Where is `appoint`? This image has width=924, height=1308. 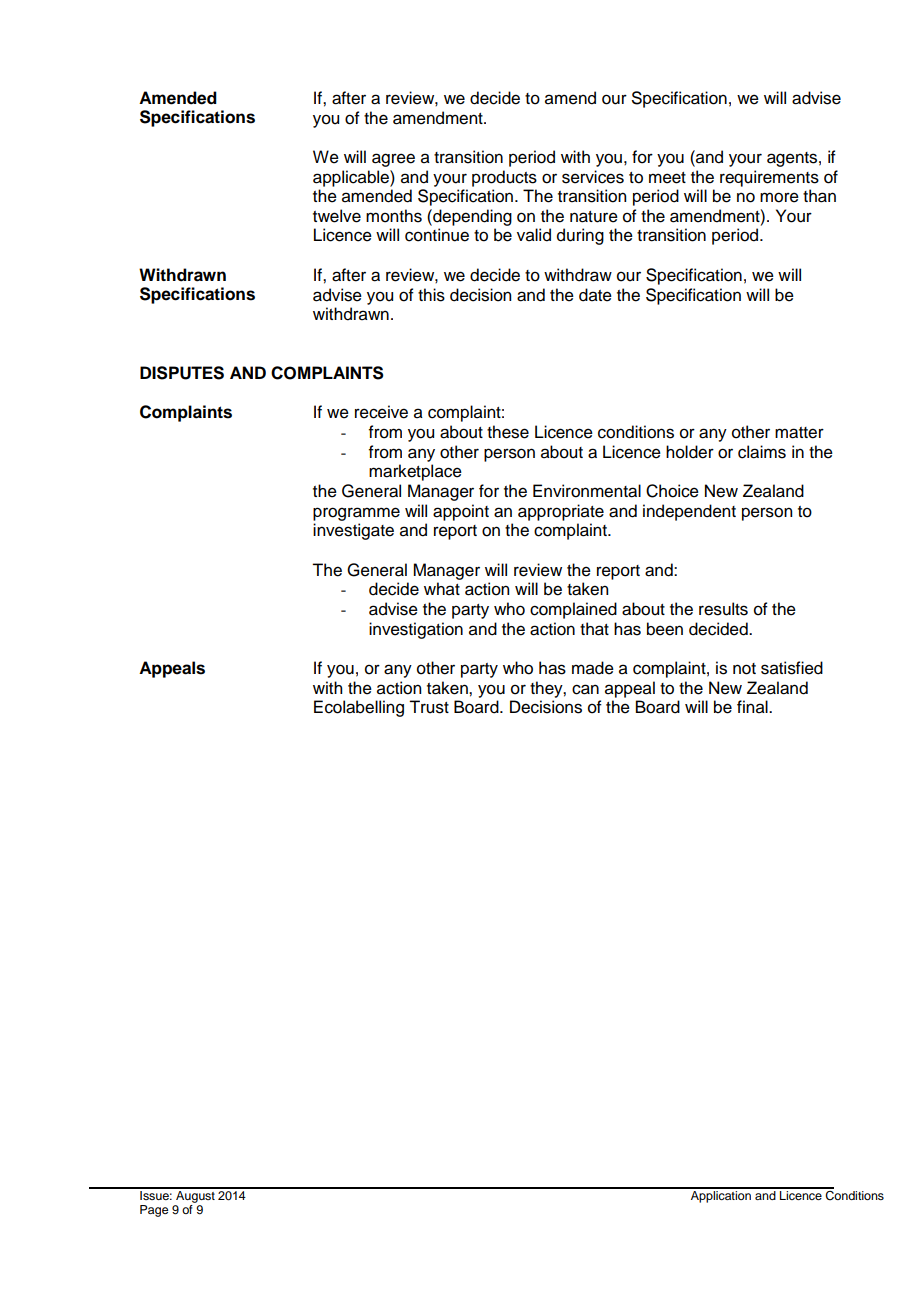
appoint is located at coordinates (461, 512).
